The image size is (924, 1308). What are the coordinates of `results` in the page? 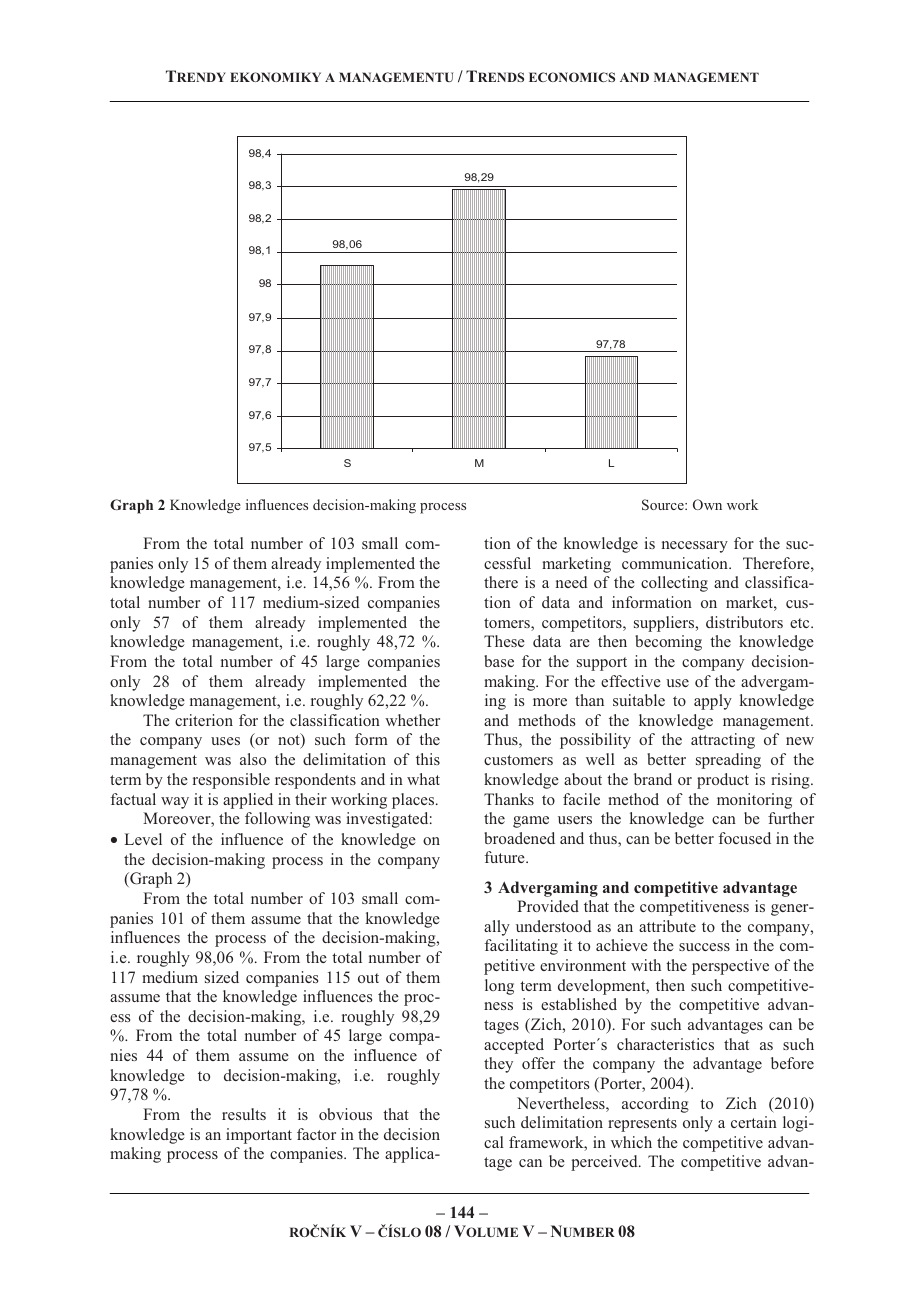 It's located at (244, 1114).
